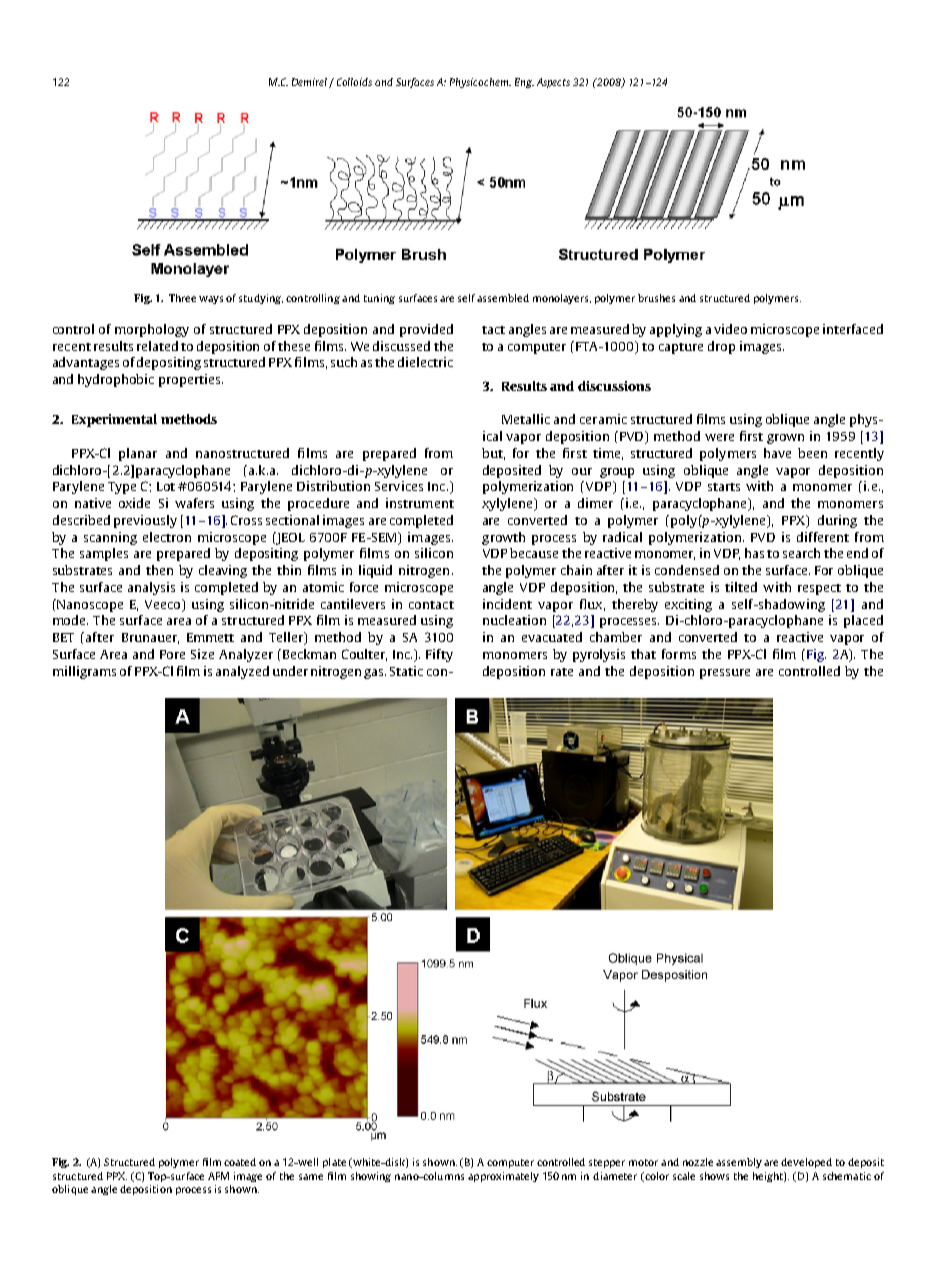 The width and height of the screenshot is (952, 1271). I want to click on Colloids, so click(354, 82).
